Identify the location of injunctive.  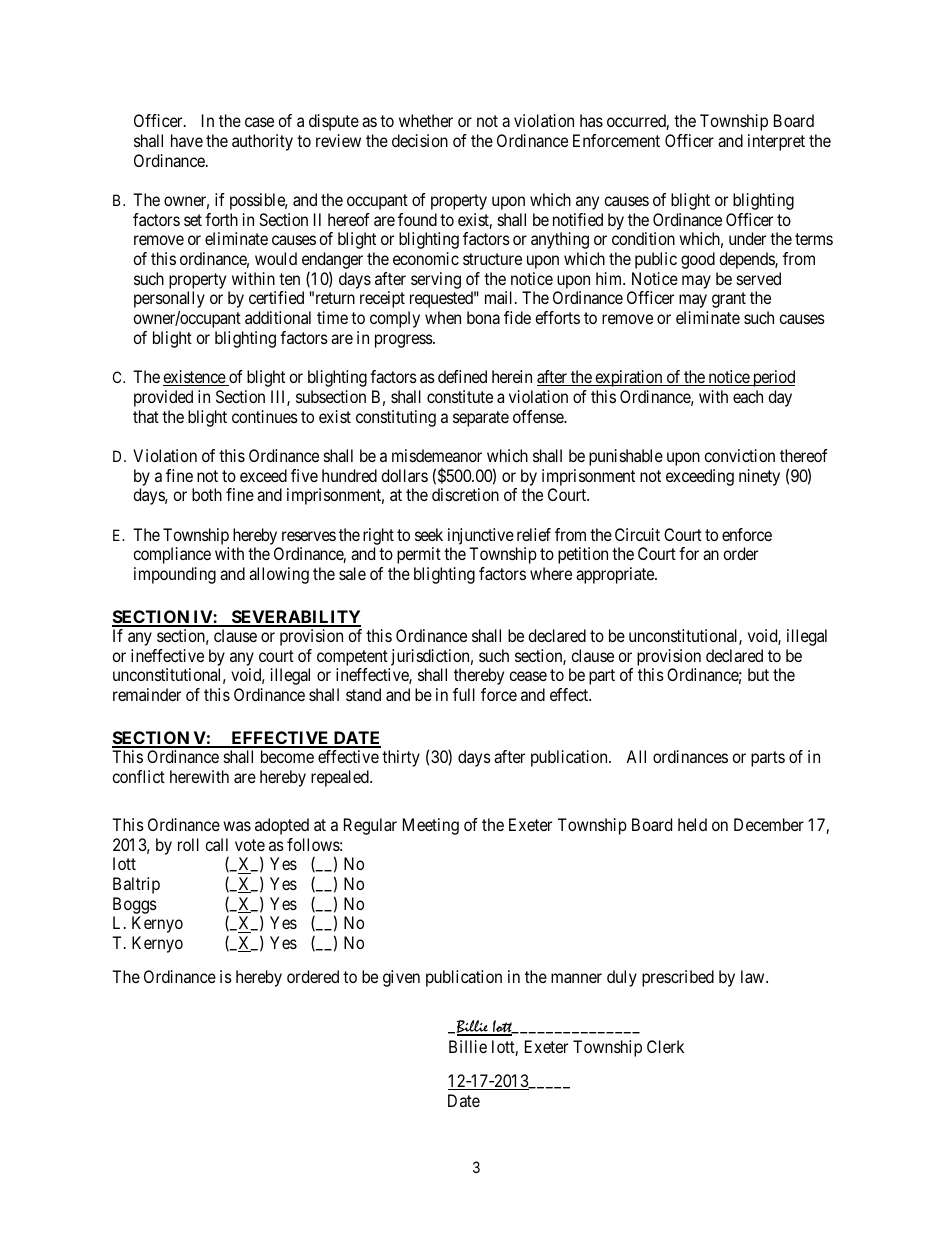
(481, 536).
